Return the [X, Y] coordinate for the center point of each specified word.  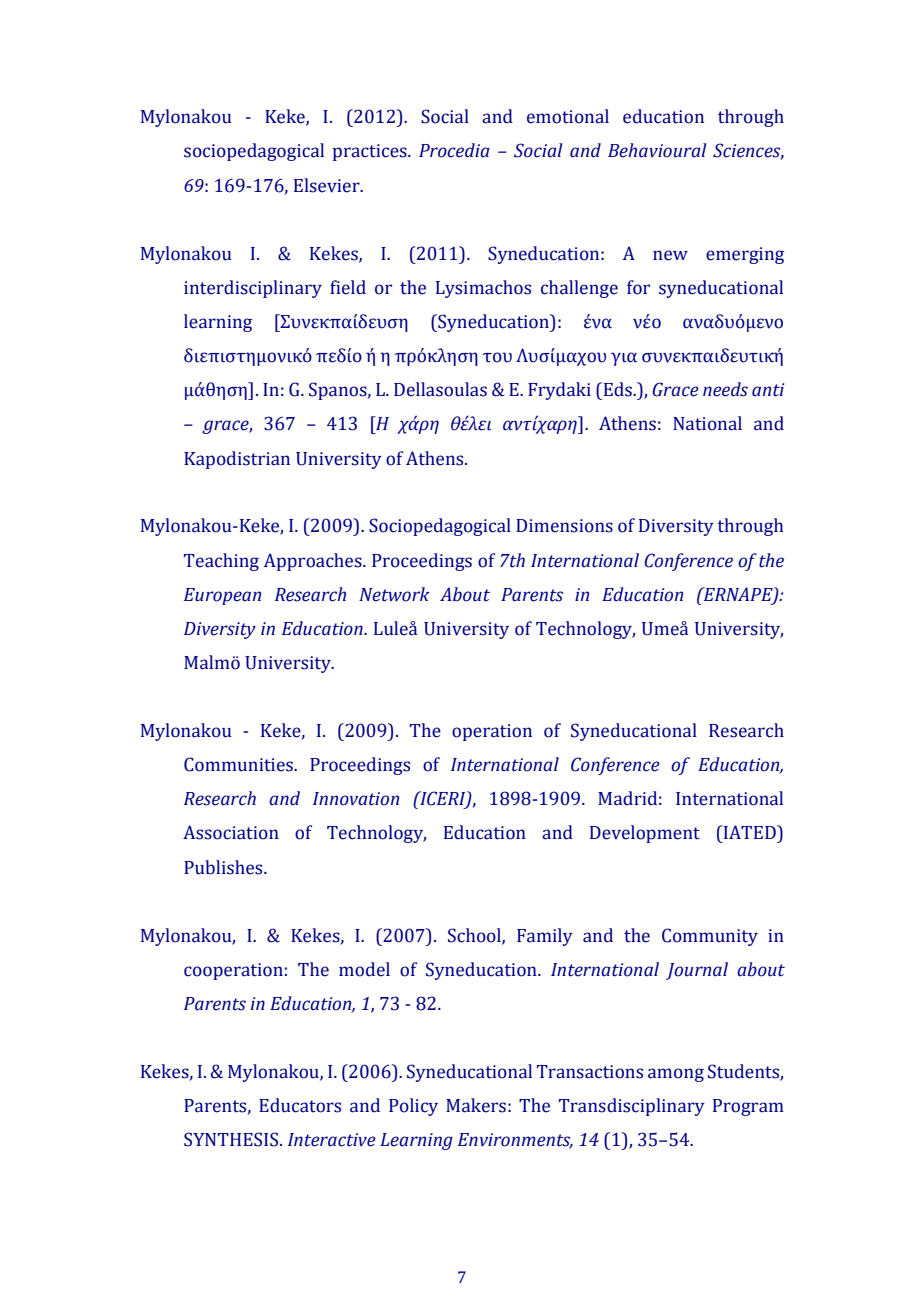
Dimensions [564, 526]
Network [394, 594]
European [222, 596]
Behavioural [657, 150]
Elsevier [328, 185]
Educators [300, 1105]
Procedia [454, 150]
